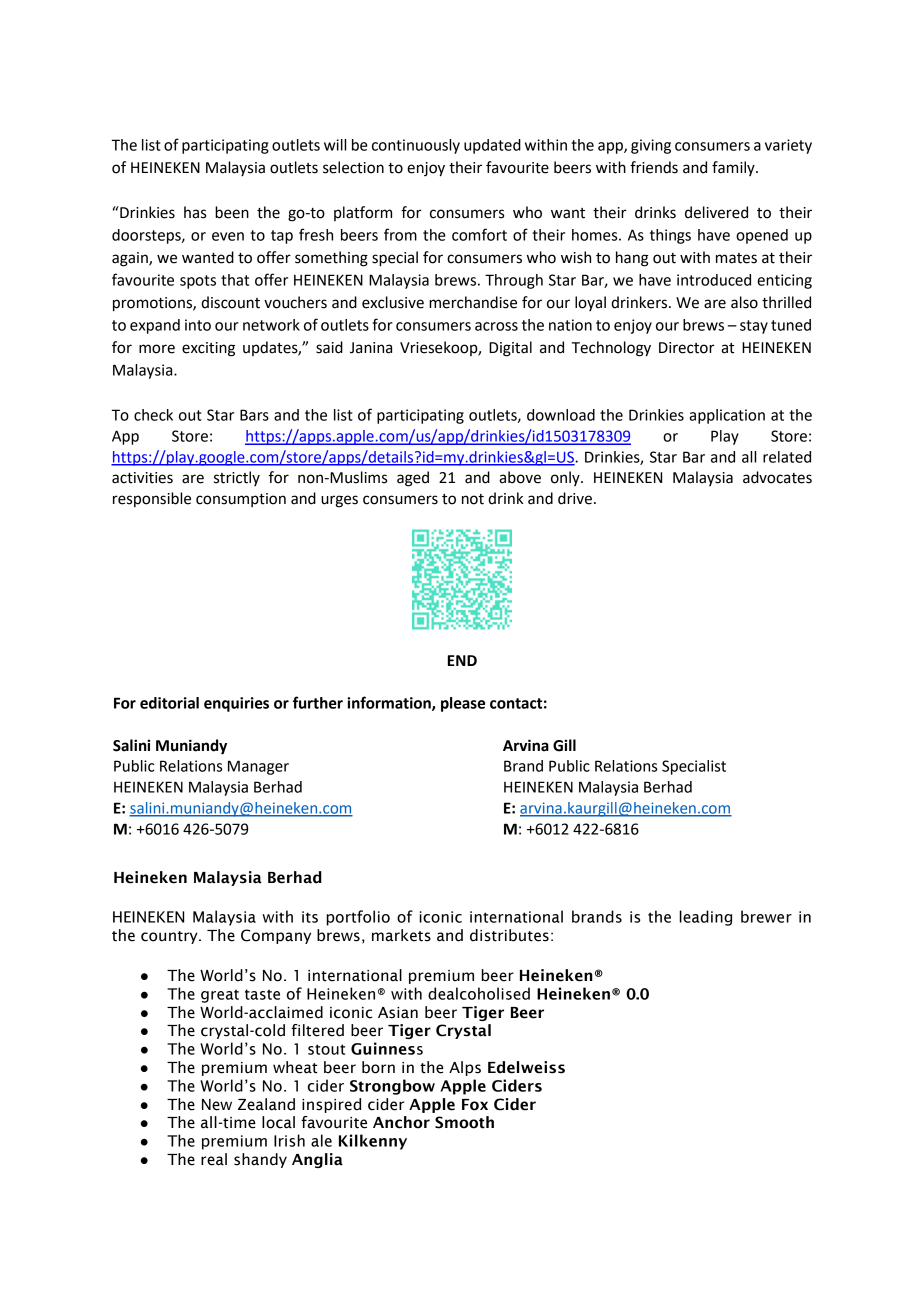  I want to click on updated, so click(492, 146).
